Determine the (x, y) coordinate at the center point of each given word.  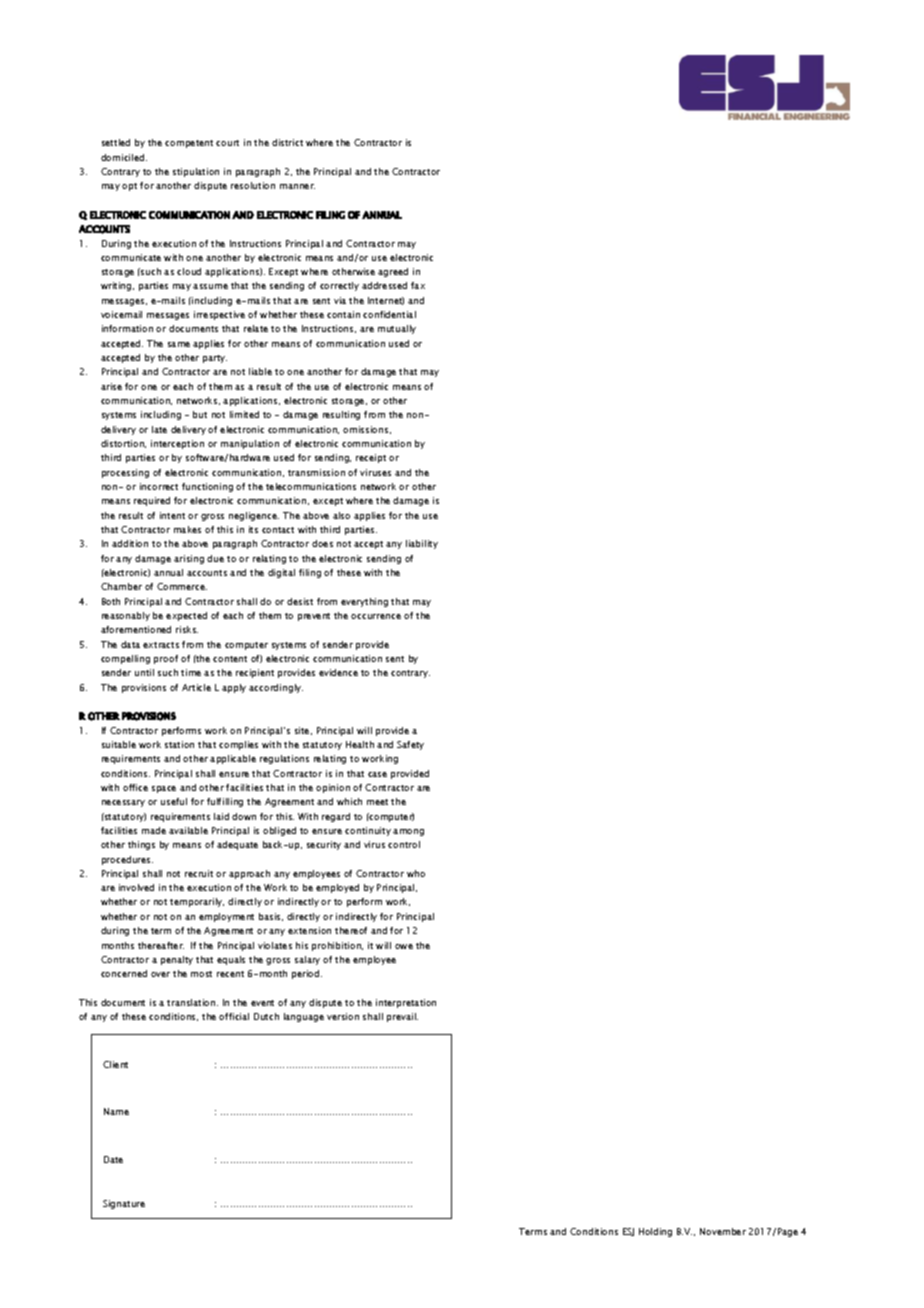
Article (196, 687)
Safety (410, 745)
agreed (393, 272)
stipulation (196, 172)
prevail (402, 1017)
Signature (124, 1204)
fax (418, 285)
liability (422, 544)
